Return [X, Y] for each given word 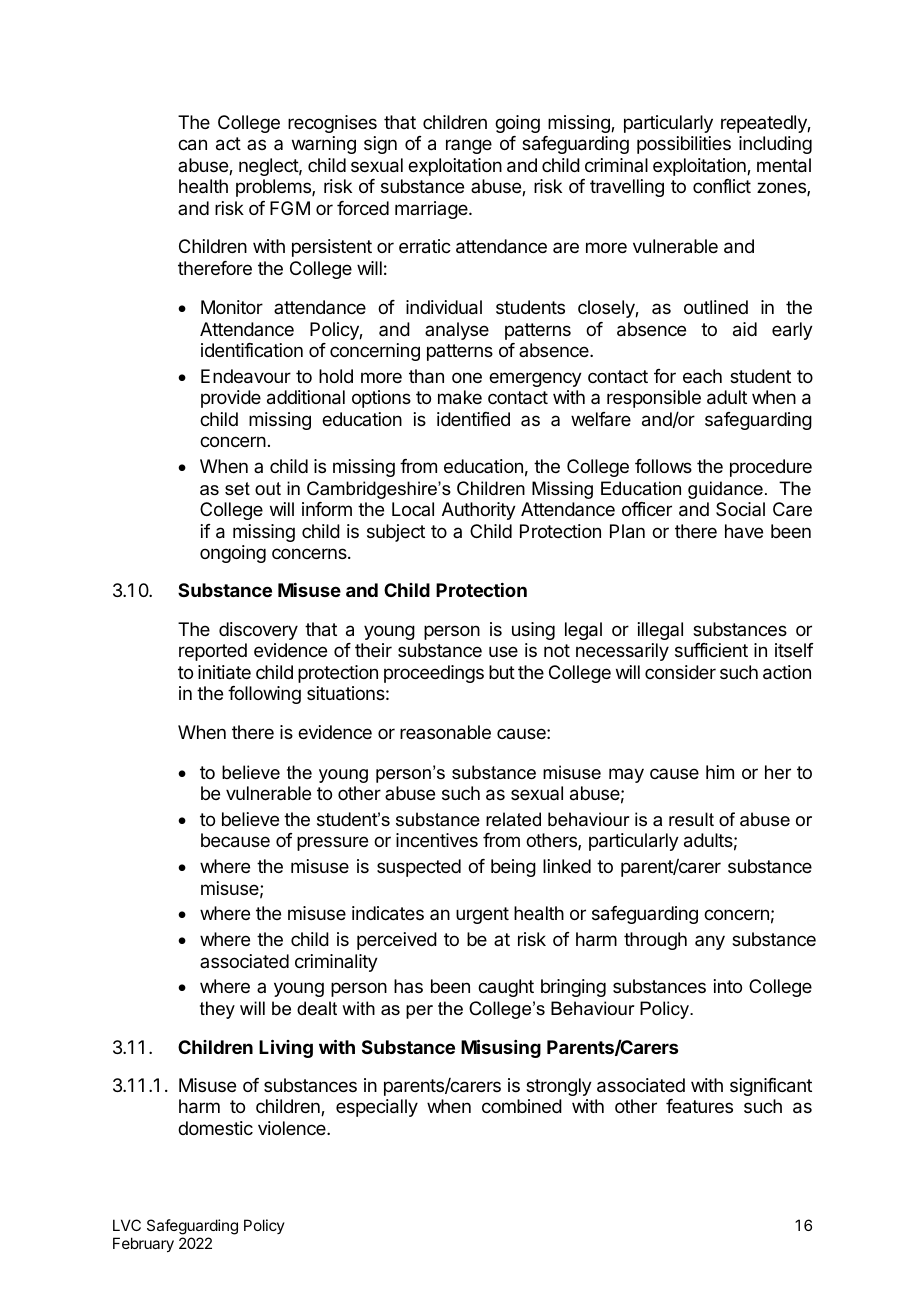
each [702, 376]
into [728, 986]
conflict [722, 186]
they [217, 1010]
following [264, 695]
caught [506, 988]
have [744, 531]
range [469, 146]
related [513, 819]
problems [274, 188]
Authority [479, 511]
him [720, 772]
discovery [258, 631]
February [143, 1244]
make [460, 397]
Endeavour [246, 376]
